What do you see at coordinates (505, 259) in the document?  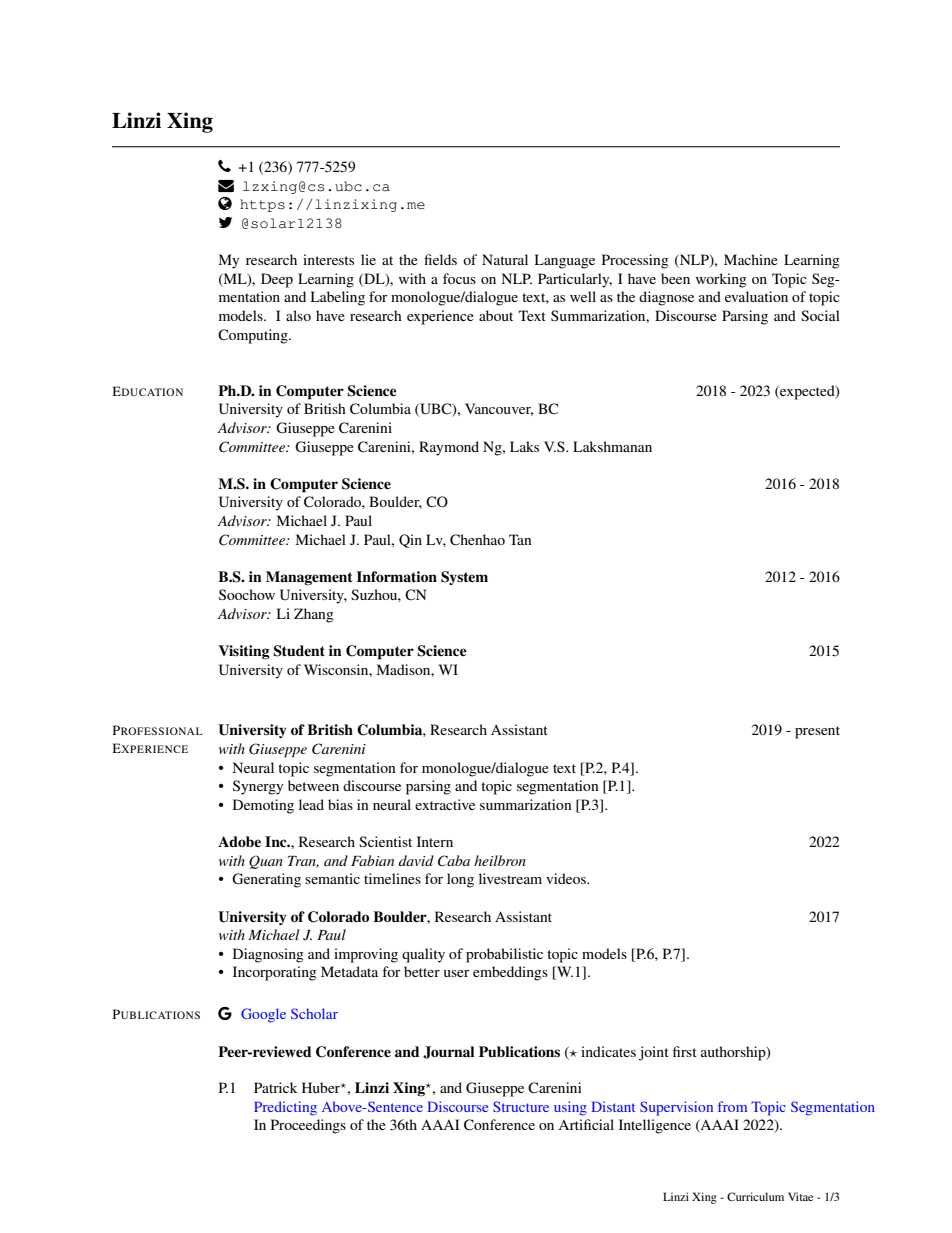 I see `Natural` at bounding box center [505, 259].
